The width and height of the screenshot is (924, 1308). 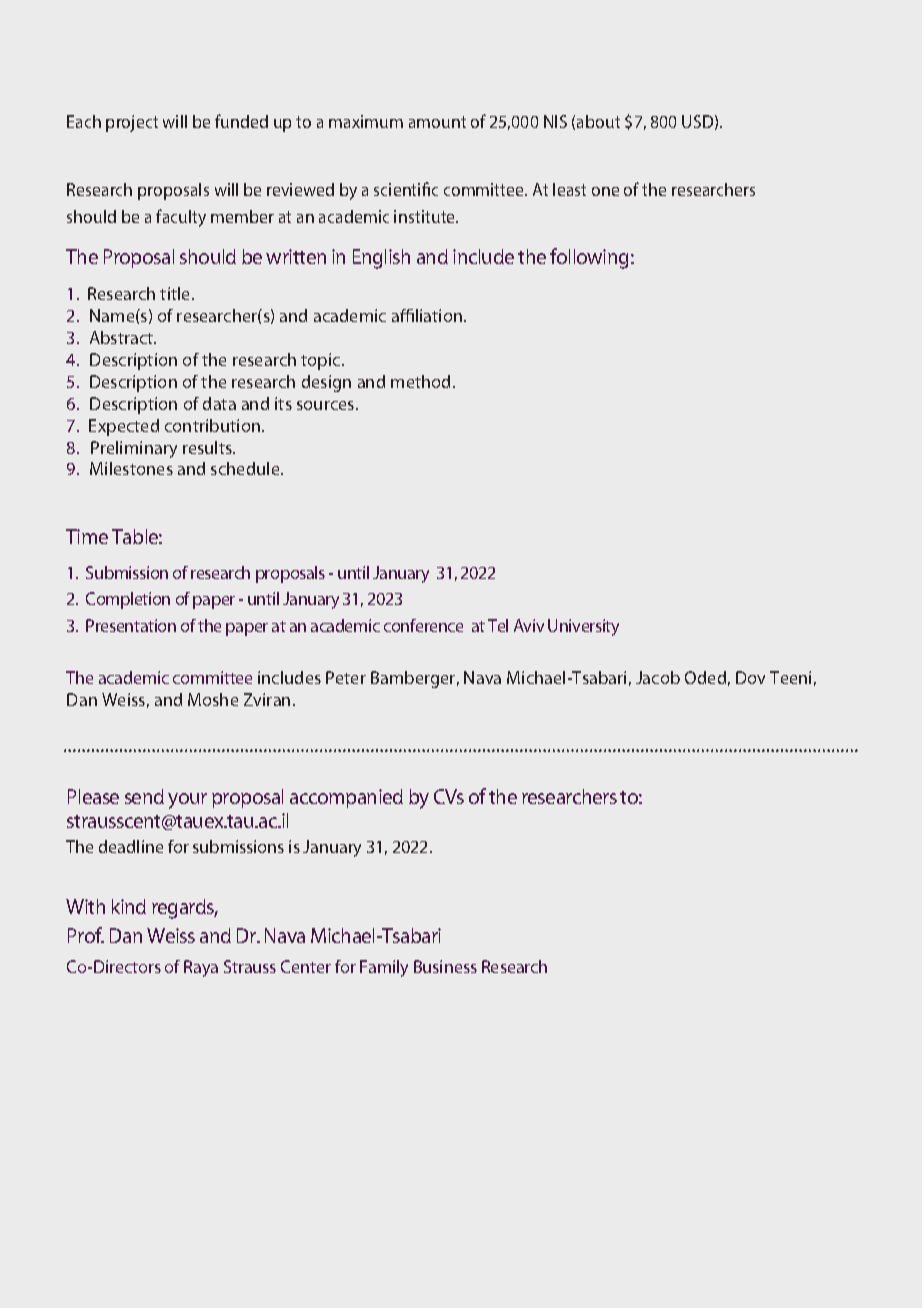 What do you see at coordinates (445, 966) in the screenshot?
I see `Business` at bounding box center [445, 966].
